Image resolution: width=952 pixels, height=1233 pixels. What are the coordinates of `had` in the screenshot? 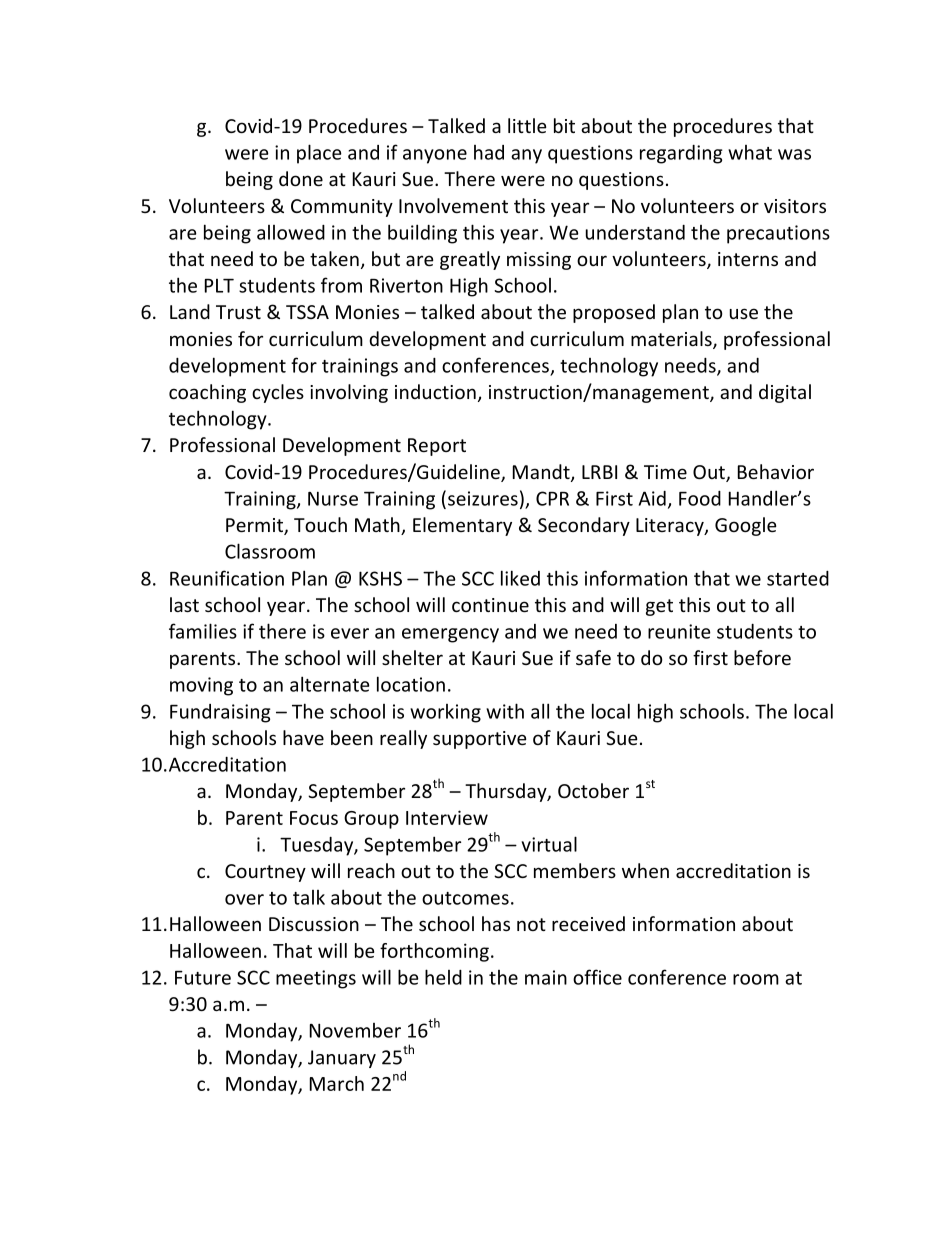 It's located at (489, 152).
